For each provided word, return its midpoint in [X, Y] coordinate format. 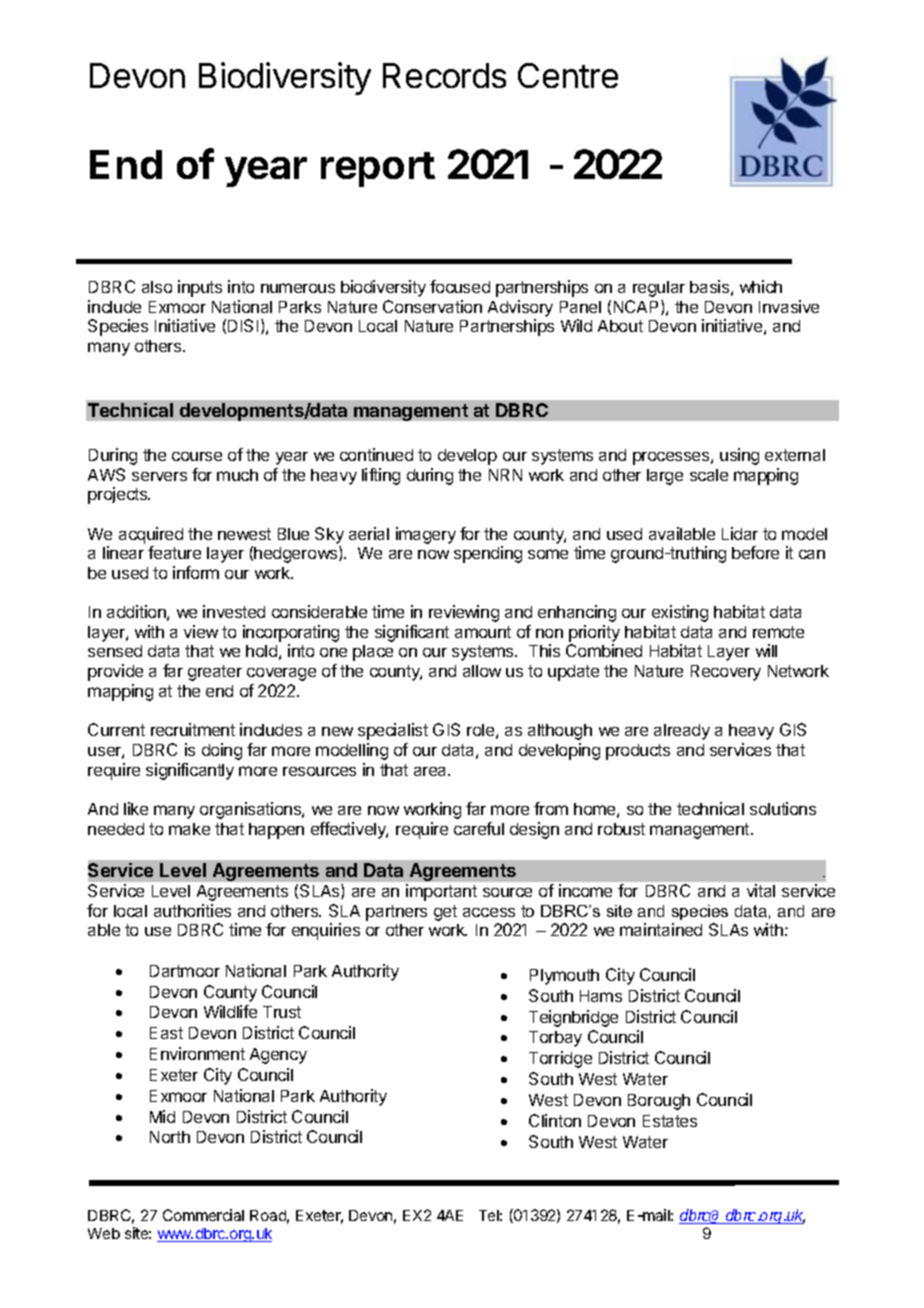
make [189, 829]
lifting [381, 476]
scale [709, 475]
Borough [659, 1102]
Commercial [203, 1215]
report [378, 169]
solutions [783, 808]
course [197, 456]
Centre [568, 75]
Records [444, 75]
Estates [670, 1121]
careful [479, 828]
